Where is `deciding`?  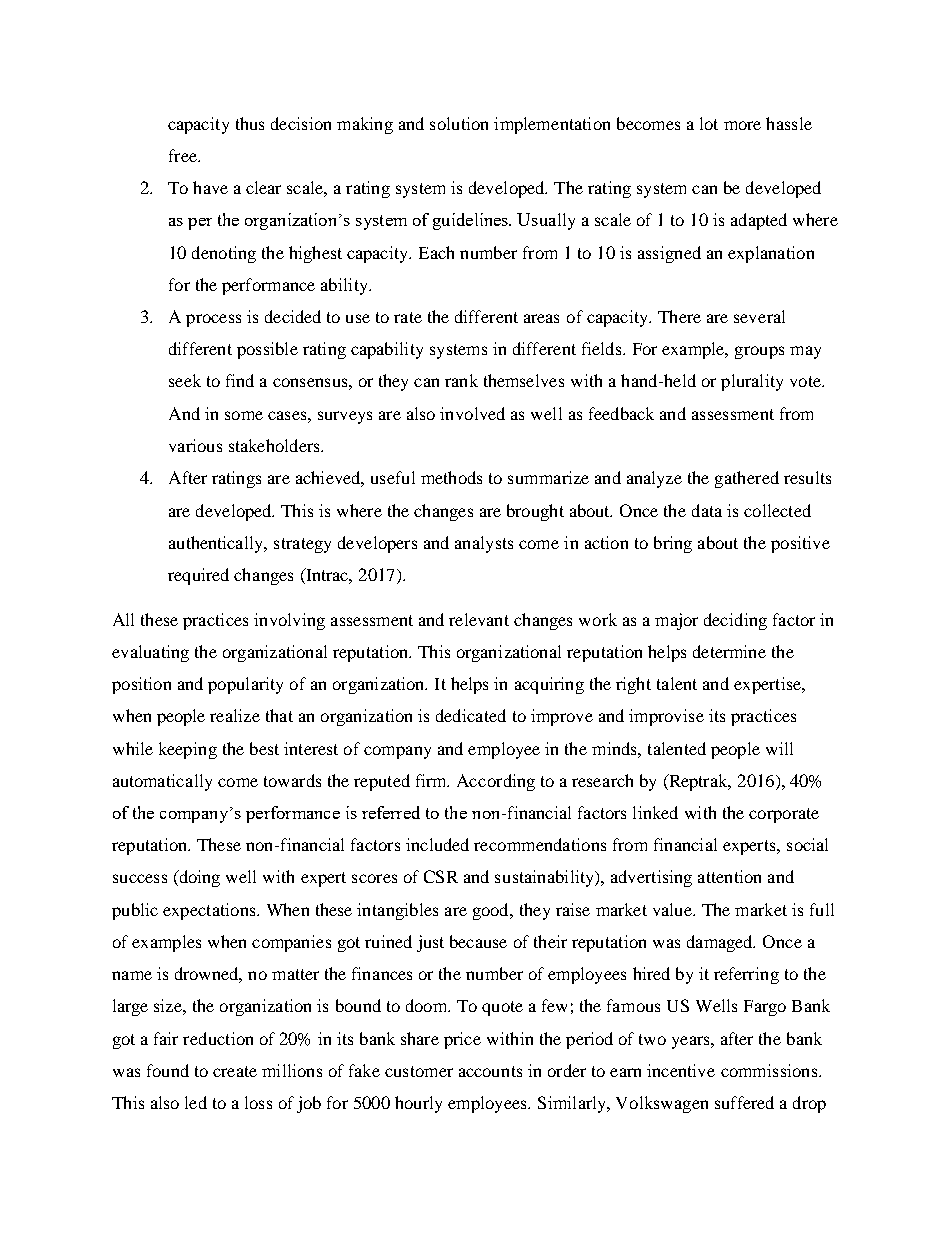 deciding is located at coordinates (735, 621).
